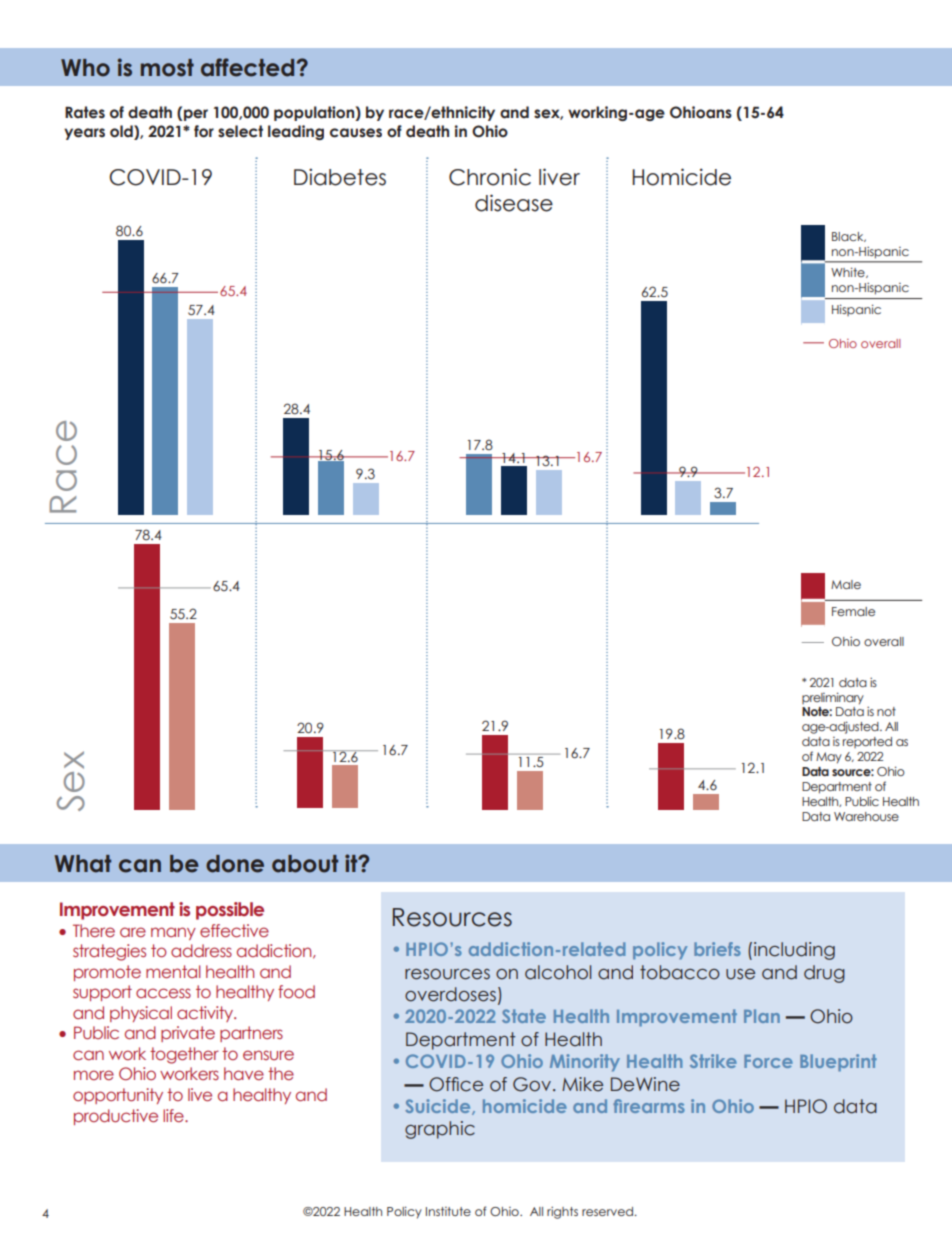 Image resolution: width=952 pixels, height=1233 pixels. Describe the element at coordinates (833, 698) in the document. I see `preliminary` at that location.
